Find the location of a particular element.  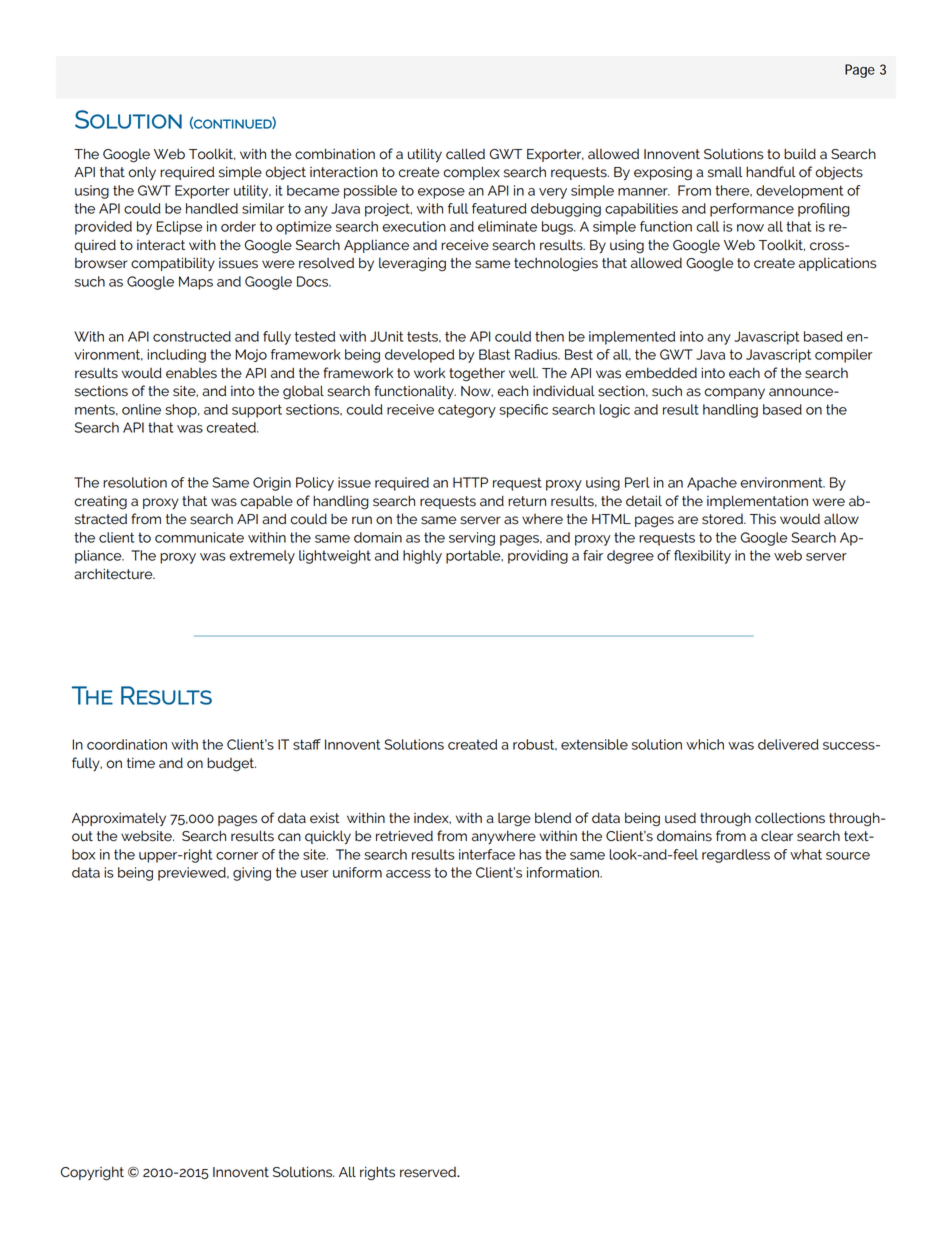

large is located at coordinates (514, 820).
